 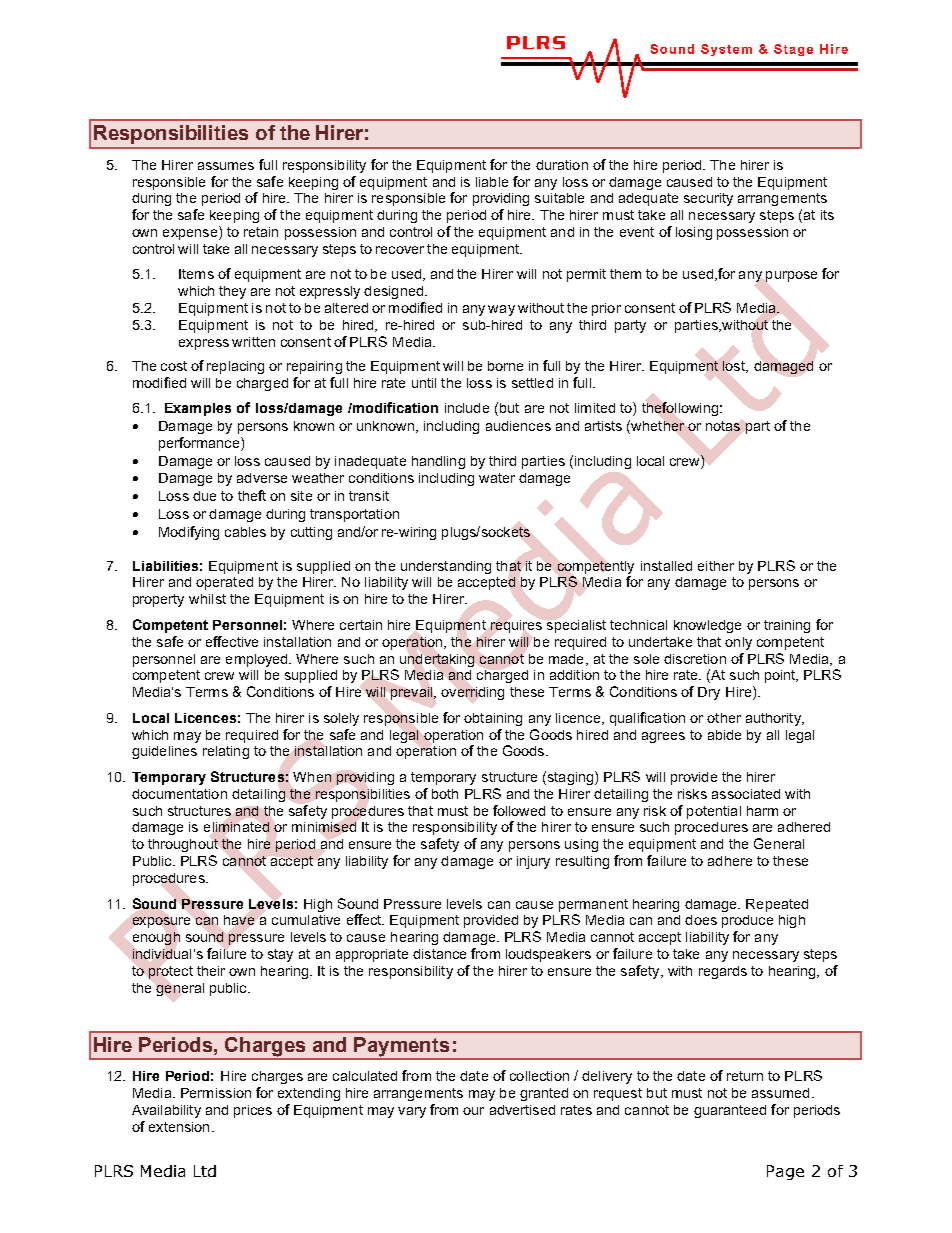 What do you see at coordinates (258, 660) in the screenshot?
I see `employed` at bounding box center [258, 660].
